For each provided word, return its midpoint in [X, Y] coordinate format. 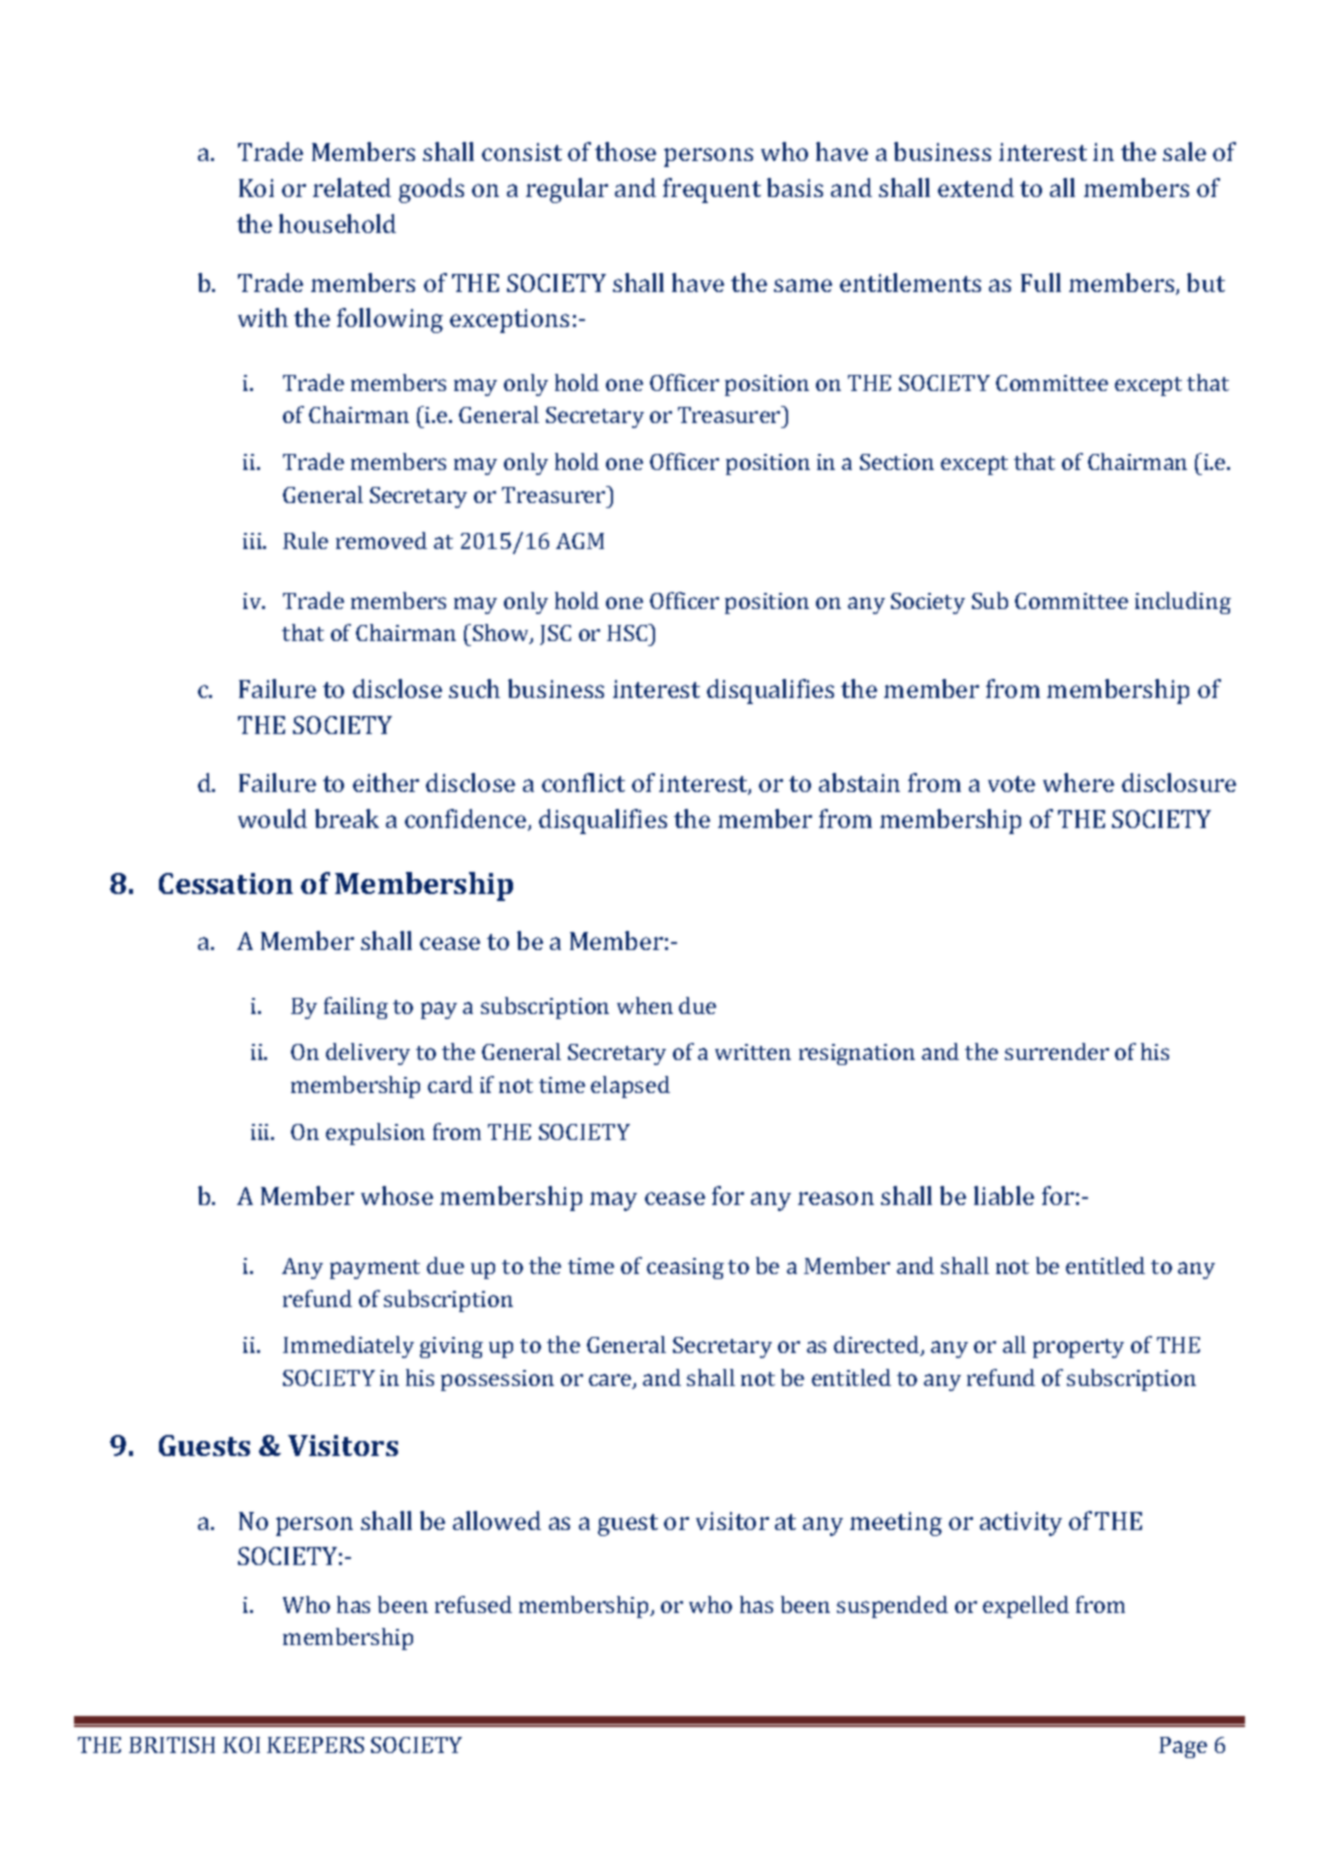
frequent [712, 190]
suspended [892, 1607]
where [1078, 782]
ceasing [685, 1268]
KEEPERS [315, 1745]
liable [1004, 1195]
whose [397, 1195]
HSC [628, 632]
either [386, 782]
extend [976, 187]
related [352, 187]
